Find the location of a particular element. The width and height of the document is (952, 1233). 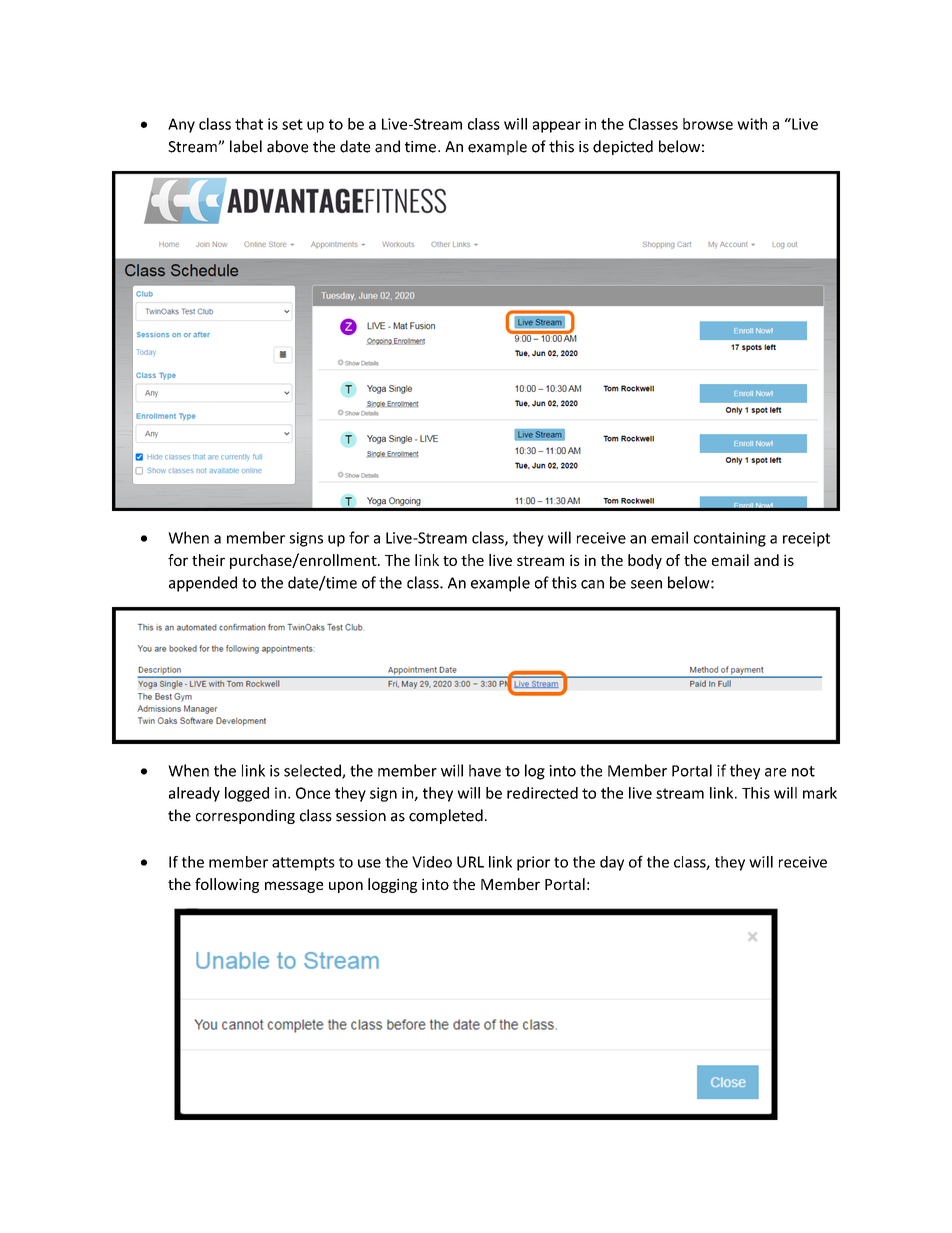

appear is located at coordinates (557, 127).
